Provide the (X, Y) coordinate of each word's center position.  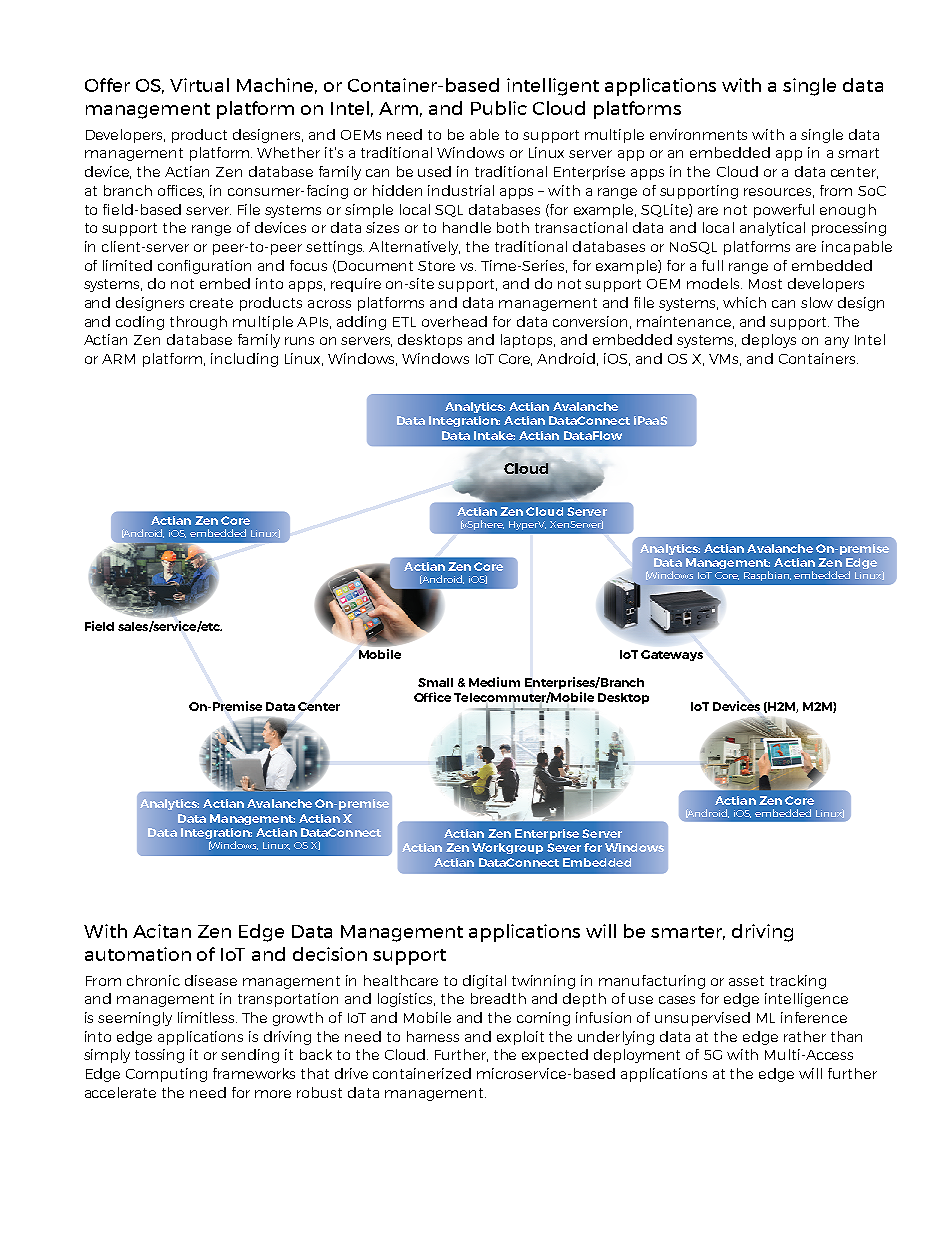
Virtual (199, 85)
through (198, 323)
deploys (769, 341)
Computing (166, 1075)
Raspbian (767, 576)
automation (138, 954)
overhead (454, 321)
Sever (564, 847)
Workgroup (507, 848)
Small (435, 682)
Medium (494, 682)
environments (698, 134)
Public (499, 108)
